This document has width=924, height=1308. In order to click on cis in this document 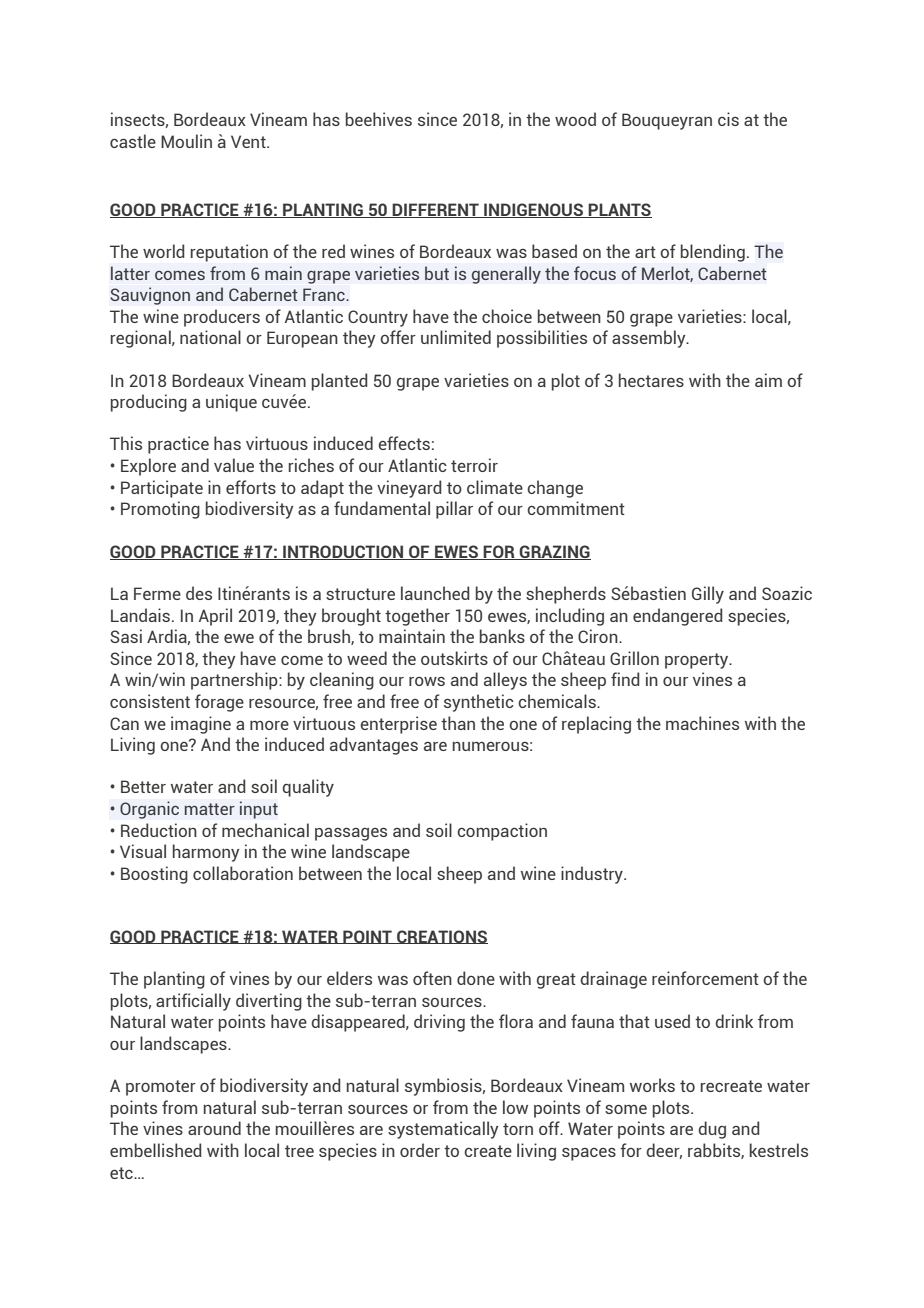, I will do `click(728, 119)`.
